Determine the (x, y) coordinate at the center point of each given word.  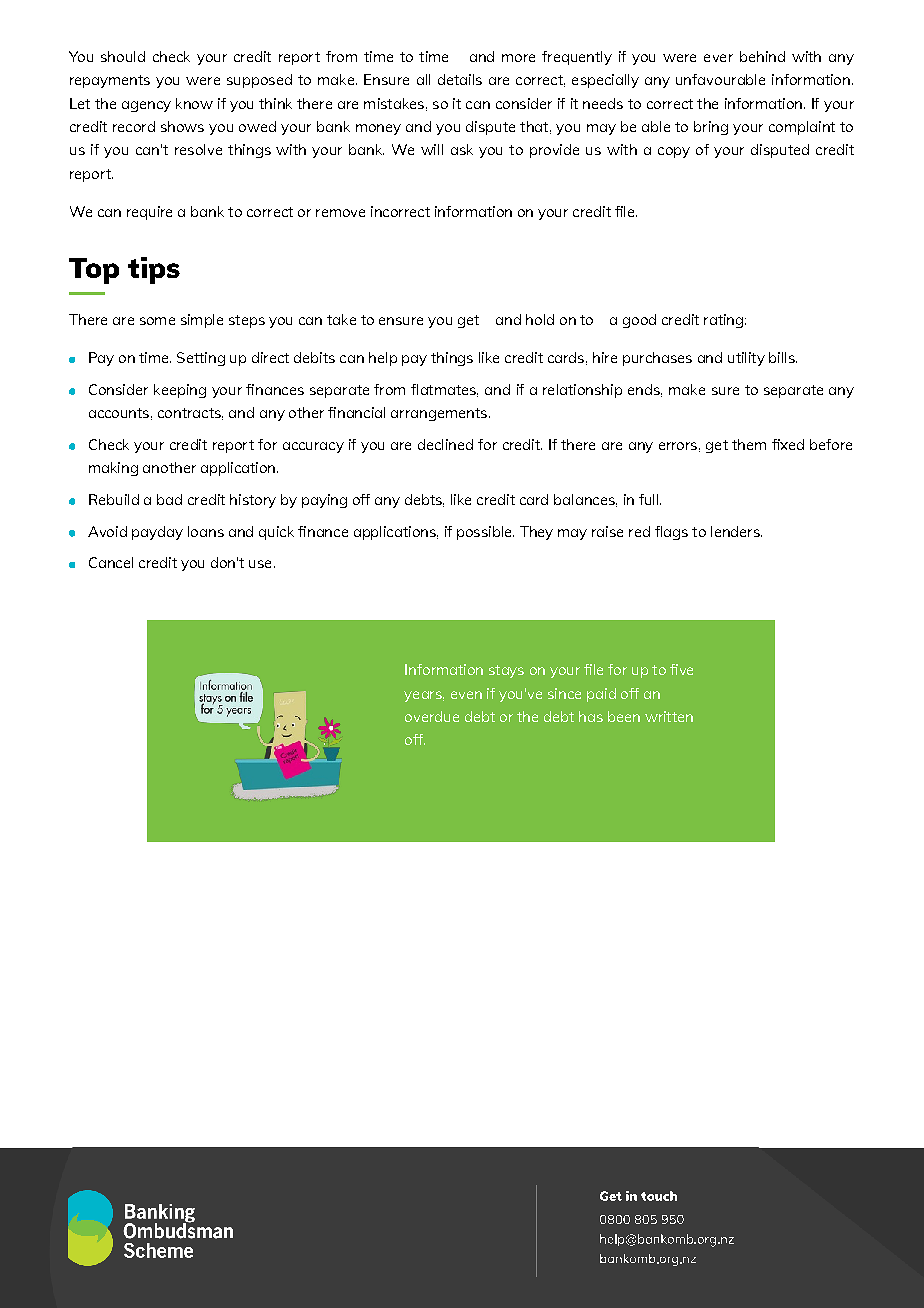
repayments (110, 81)
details (460, 79)
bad (169, 499)
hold (540, 319)
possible (485, 533)
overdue (432, 716)
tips (154, 270)
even (466, 695)
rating (723, 321)
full (650, 499)
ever (718, 58)
